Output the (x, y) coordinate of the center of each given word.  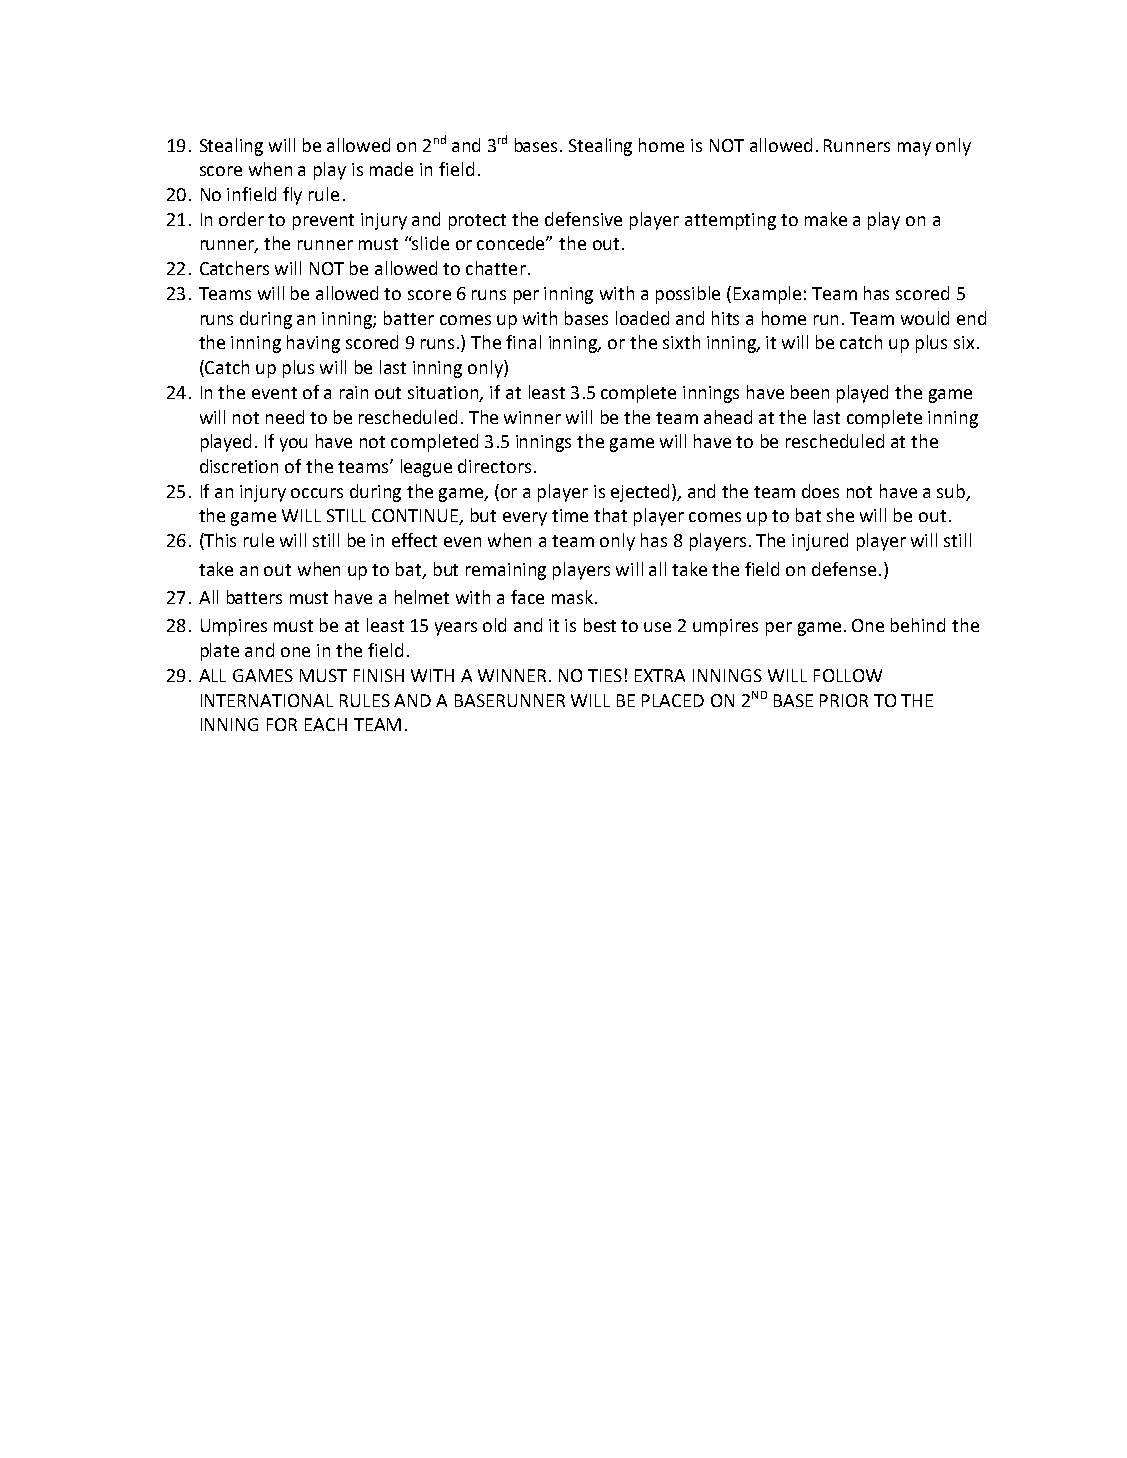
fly (292, 196)
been (810, 392)
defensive (583, 219)
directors (494, 466)
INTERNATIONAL (267, 700)
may (914, 149)
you (293, 445)
